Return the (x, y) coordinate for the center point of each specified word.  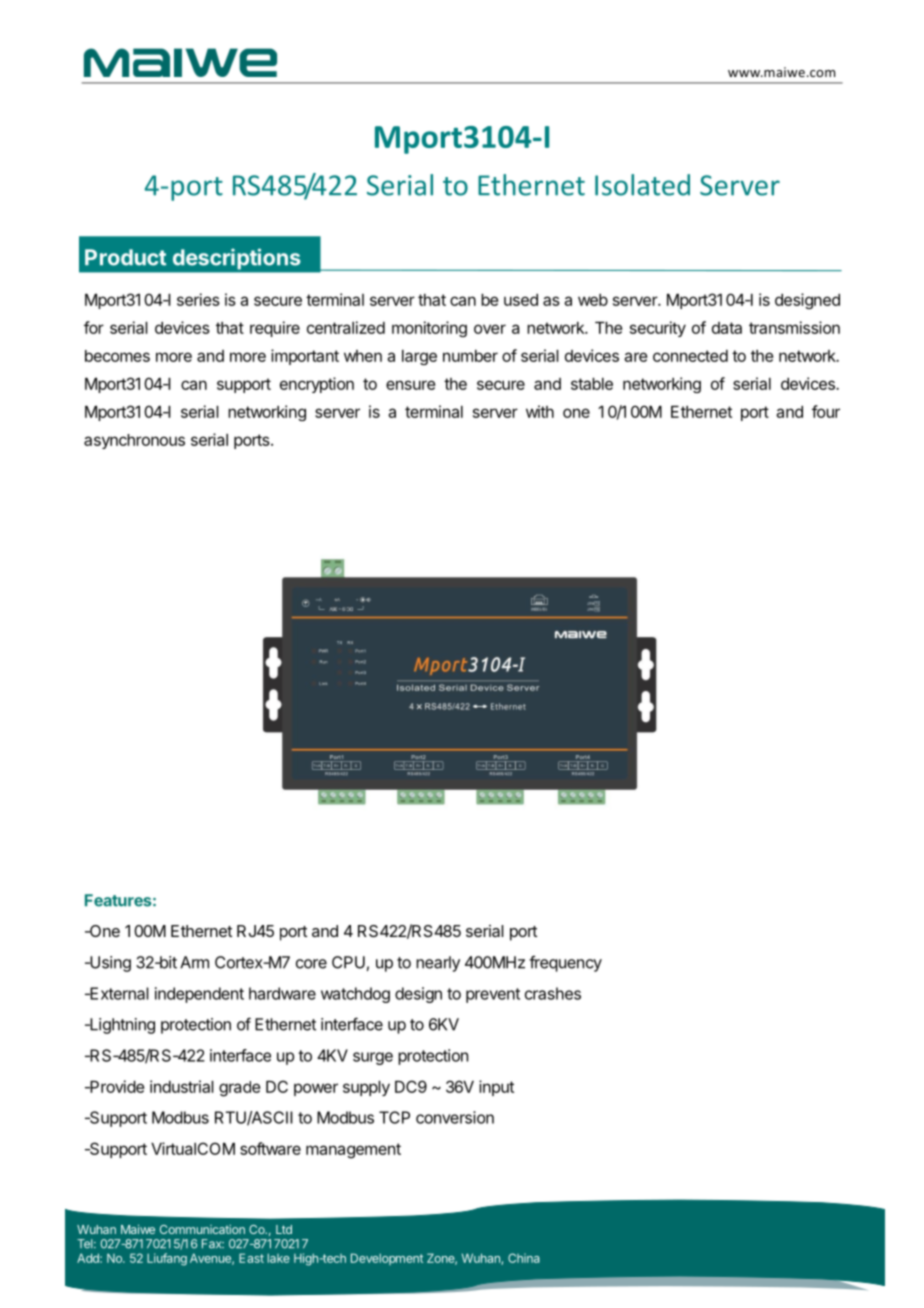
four (826, 411)
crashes (553, 993)
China (524, 1258)
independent (199, 995)
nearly (438, 964)
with (540, 411)
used (521, 300)
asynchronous (134, 441)
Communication (202, 1229)
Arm (194, 962)
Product (125, 257)
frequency (565, 964)
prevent (493, 995)
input (496, 1088)
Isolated (642, 185)
